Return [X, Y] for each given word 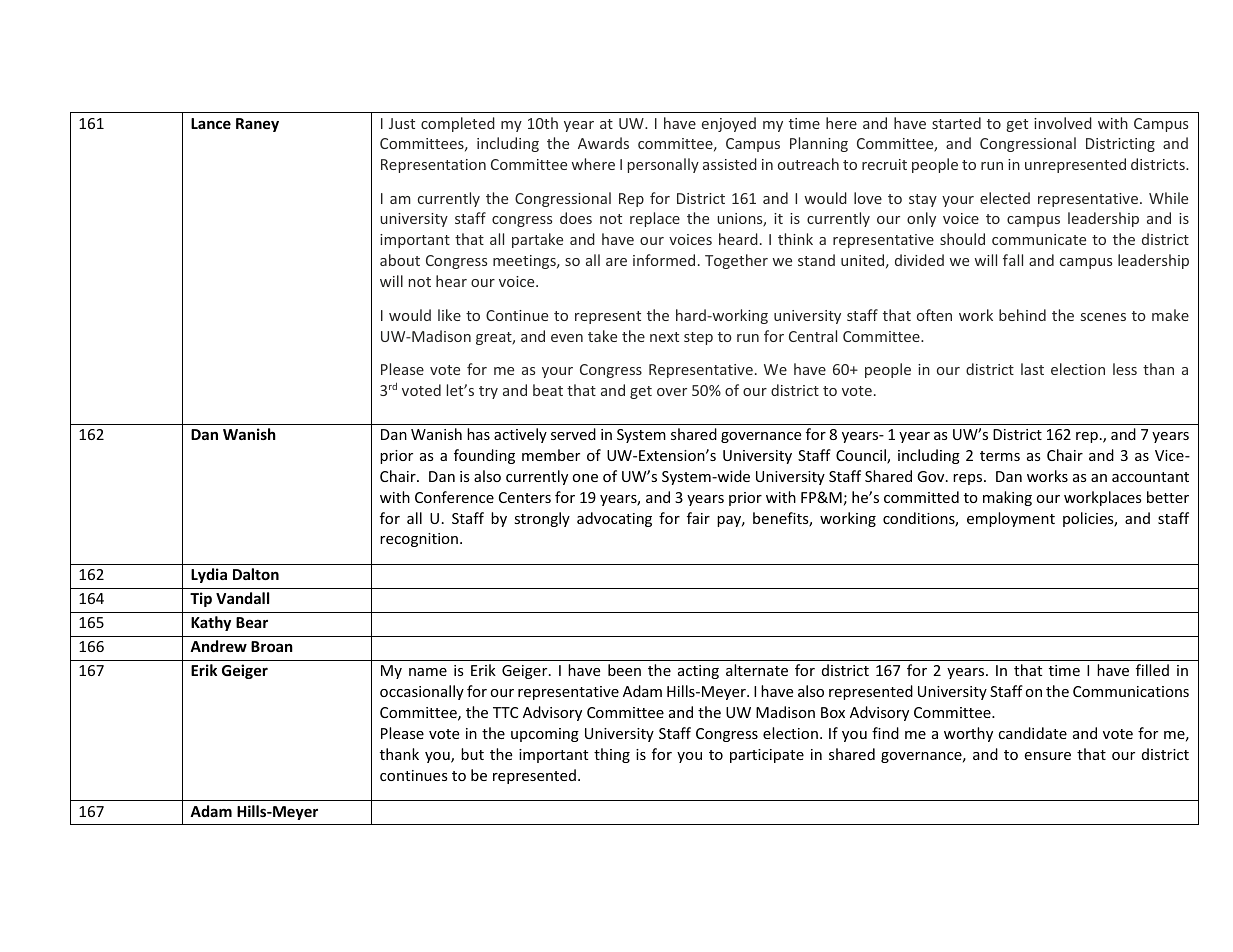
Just [402, 123]
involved [1063, 123]
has [478, 434]
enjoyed [729, 124]
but [472, 754]
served [573, 434]
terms [1000, 456]
